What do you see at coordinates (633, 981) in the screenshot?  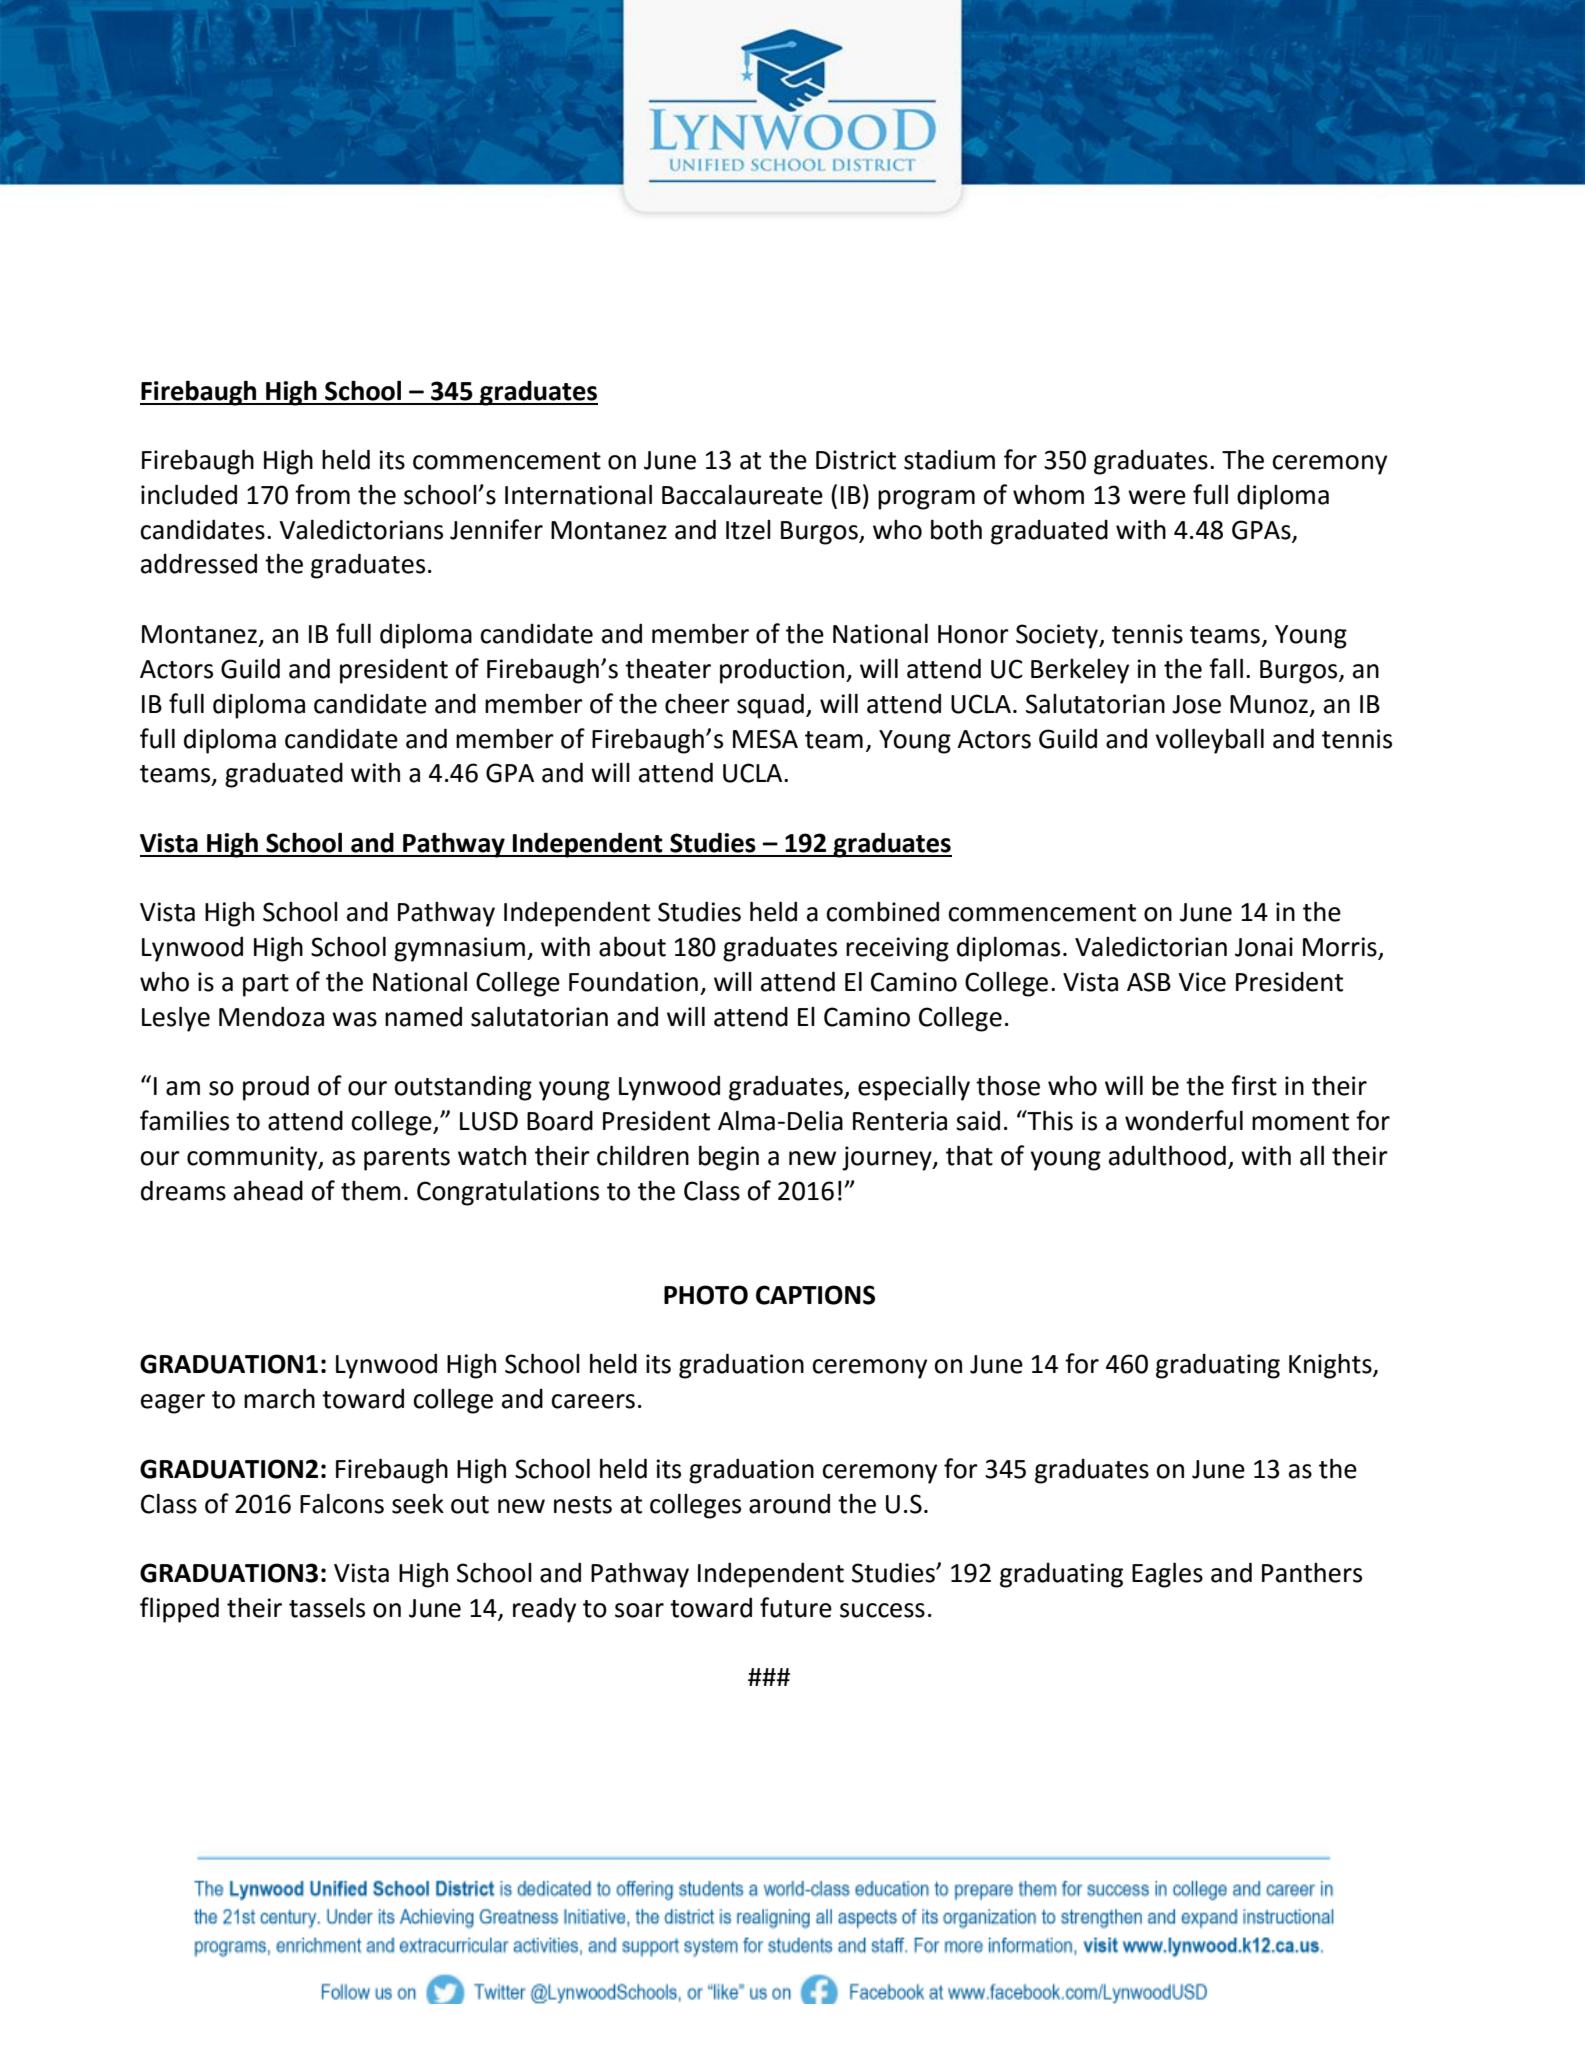 I see `Foundation` at bounding box center [633, 981].
